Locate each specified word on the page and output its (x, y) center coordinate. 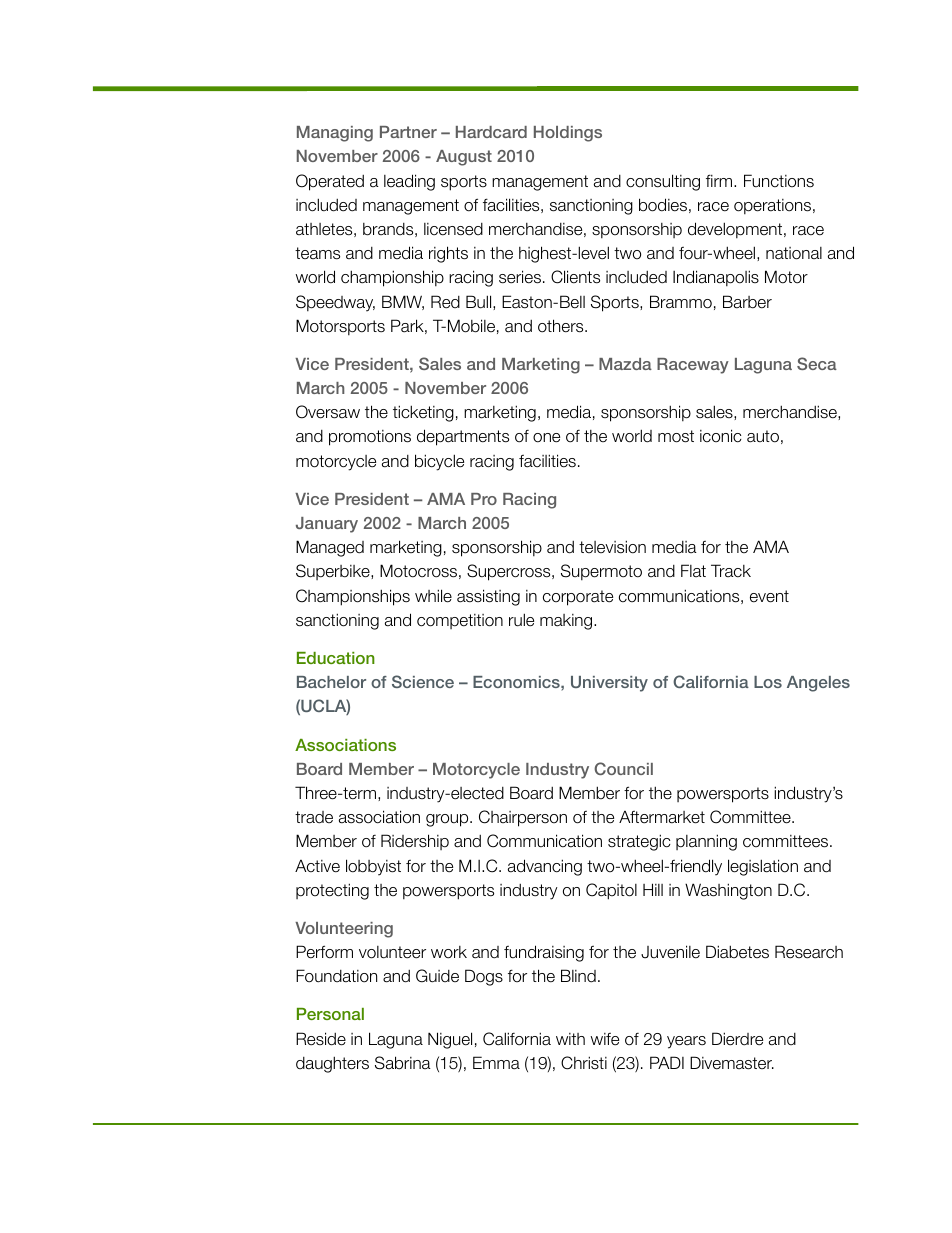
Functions (779, 181)
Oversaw (328, 412)
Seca (817, 363)
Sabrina (403, 1063)
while (433, 596)
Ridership (415, 842)
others (562, 326)
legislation (763, 867)
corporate (578, 598)
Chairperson (523, 818)
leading (409, 182)
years (686, 1042)
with (570, 1039)
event (769, 596)
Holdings (568, 134)
